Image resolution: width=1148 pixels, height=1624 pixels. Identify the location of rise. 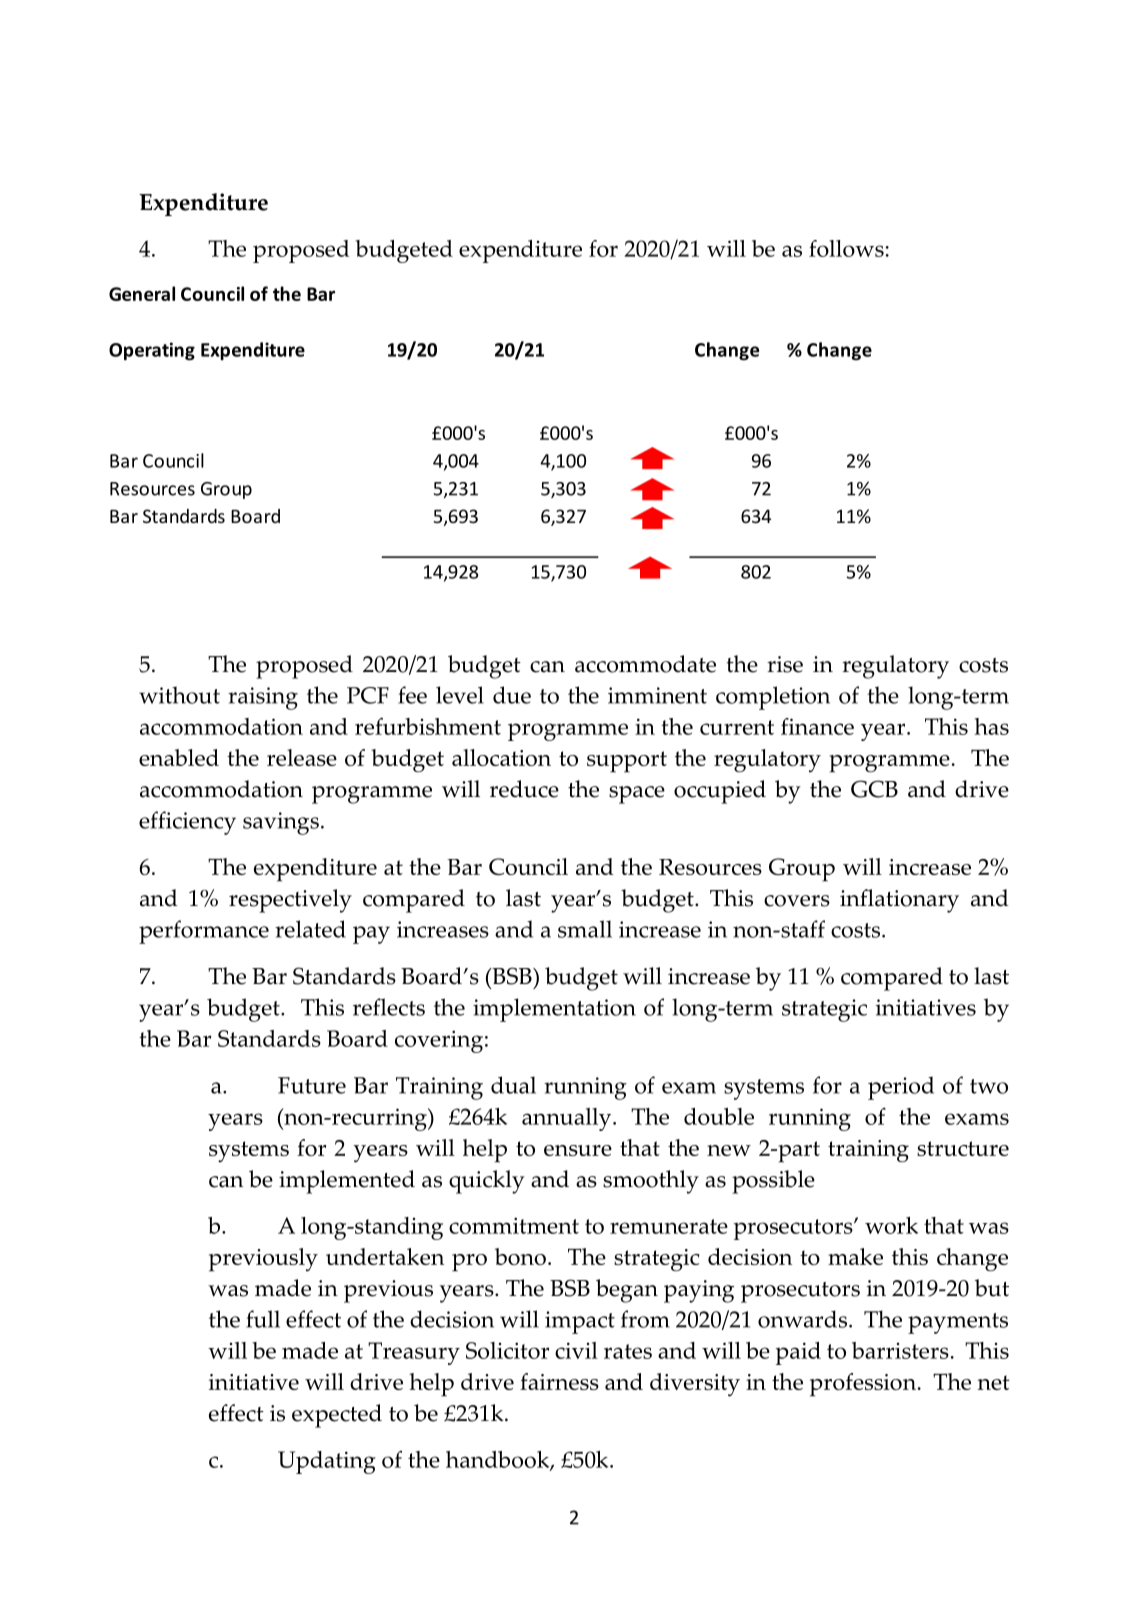
(785, 664).
